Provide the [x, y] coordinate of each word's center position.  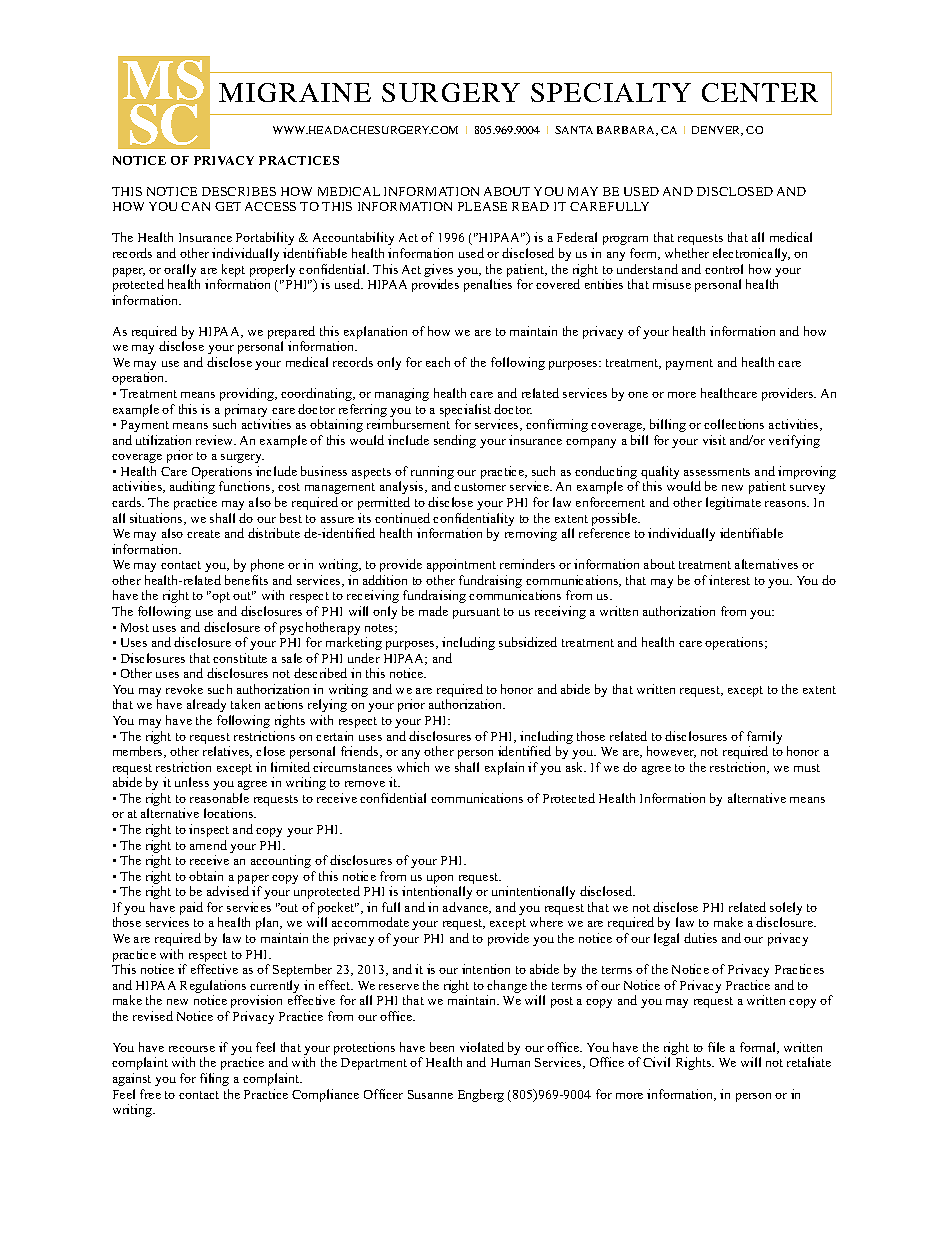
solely [786, 910]
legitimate [733, 503]
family [764, 739]
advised [228, 891]
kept [233, 270]
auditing [192, 487]
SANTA [574, 130]
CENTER [760, 92]
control [724, 269]
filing [214, 1079]
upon [440, 881]
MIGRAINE [295, 92]
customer [480, 487]
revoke [184, 689]
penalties [488, 285]
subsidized [528, 642]
